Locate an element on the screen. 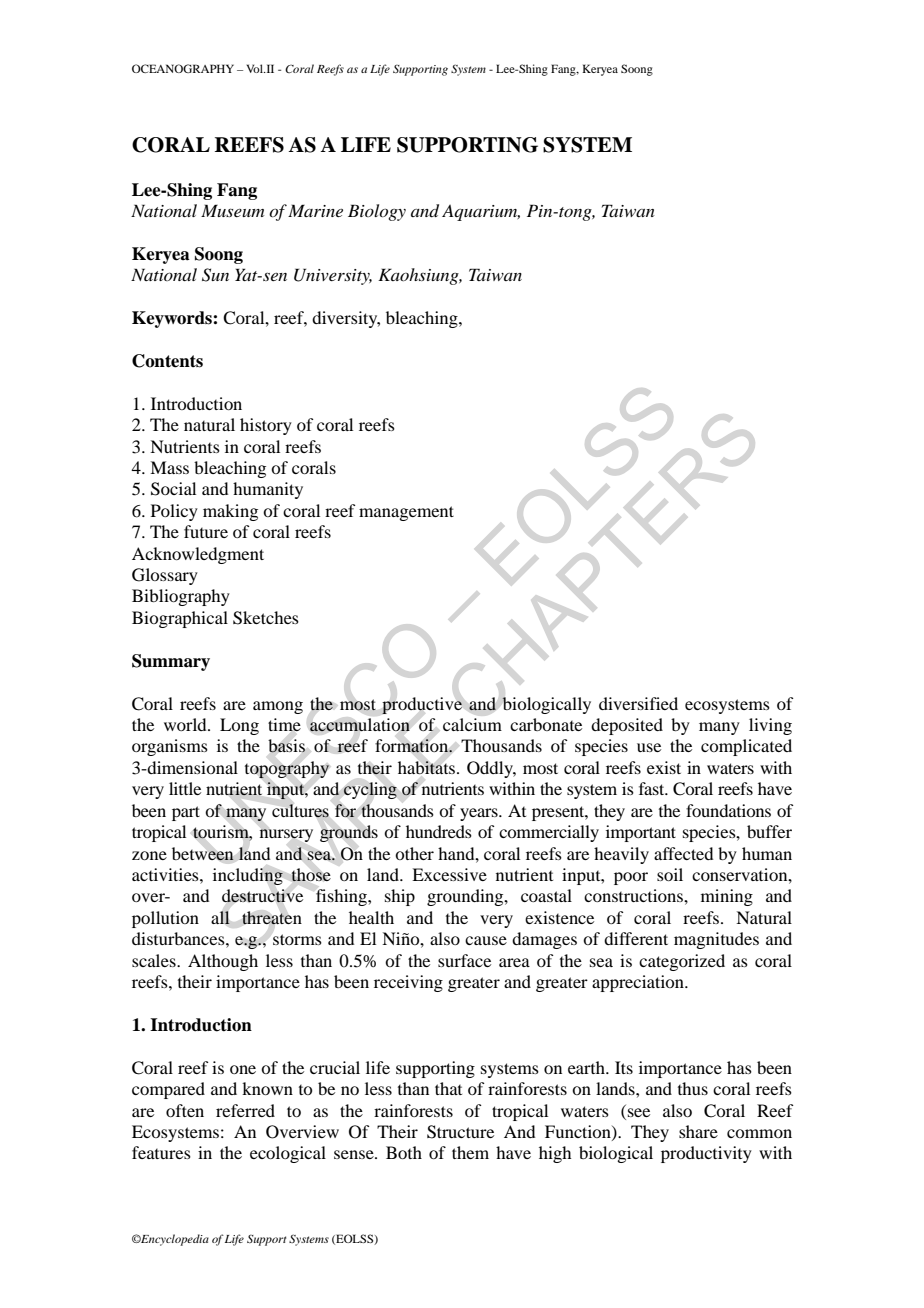 The width and height of the screenshot is (924, 1308). little is located at coordinates (185, 788).
